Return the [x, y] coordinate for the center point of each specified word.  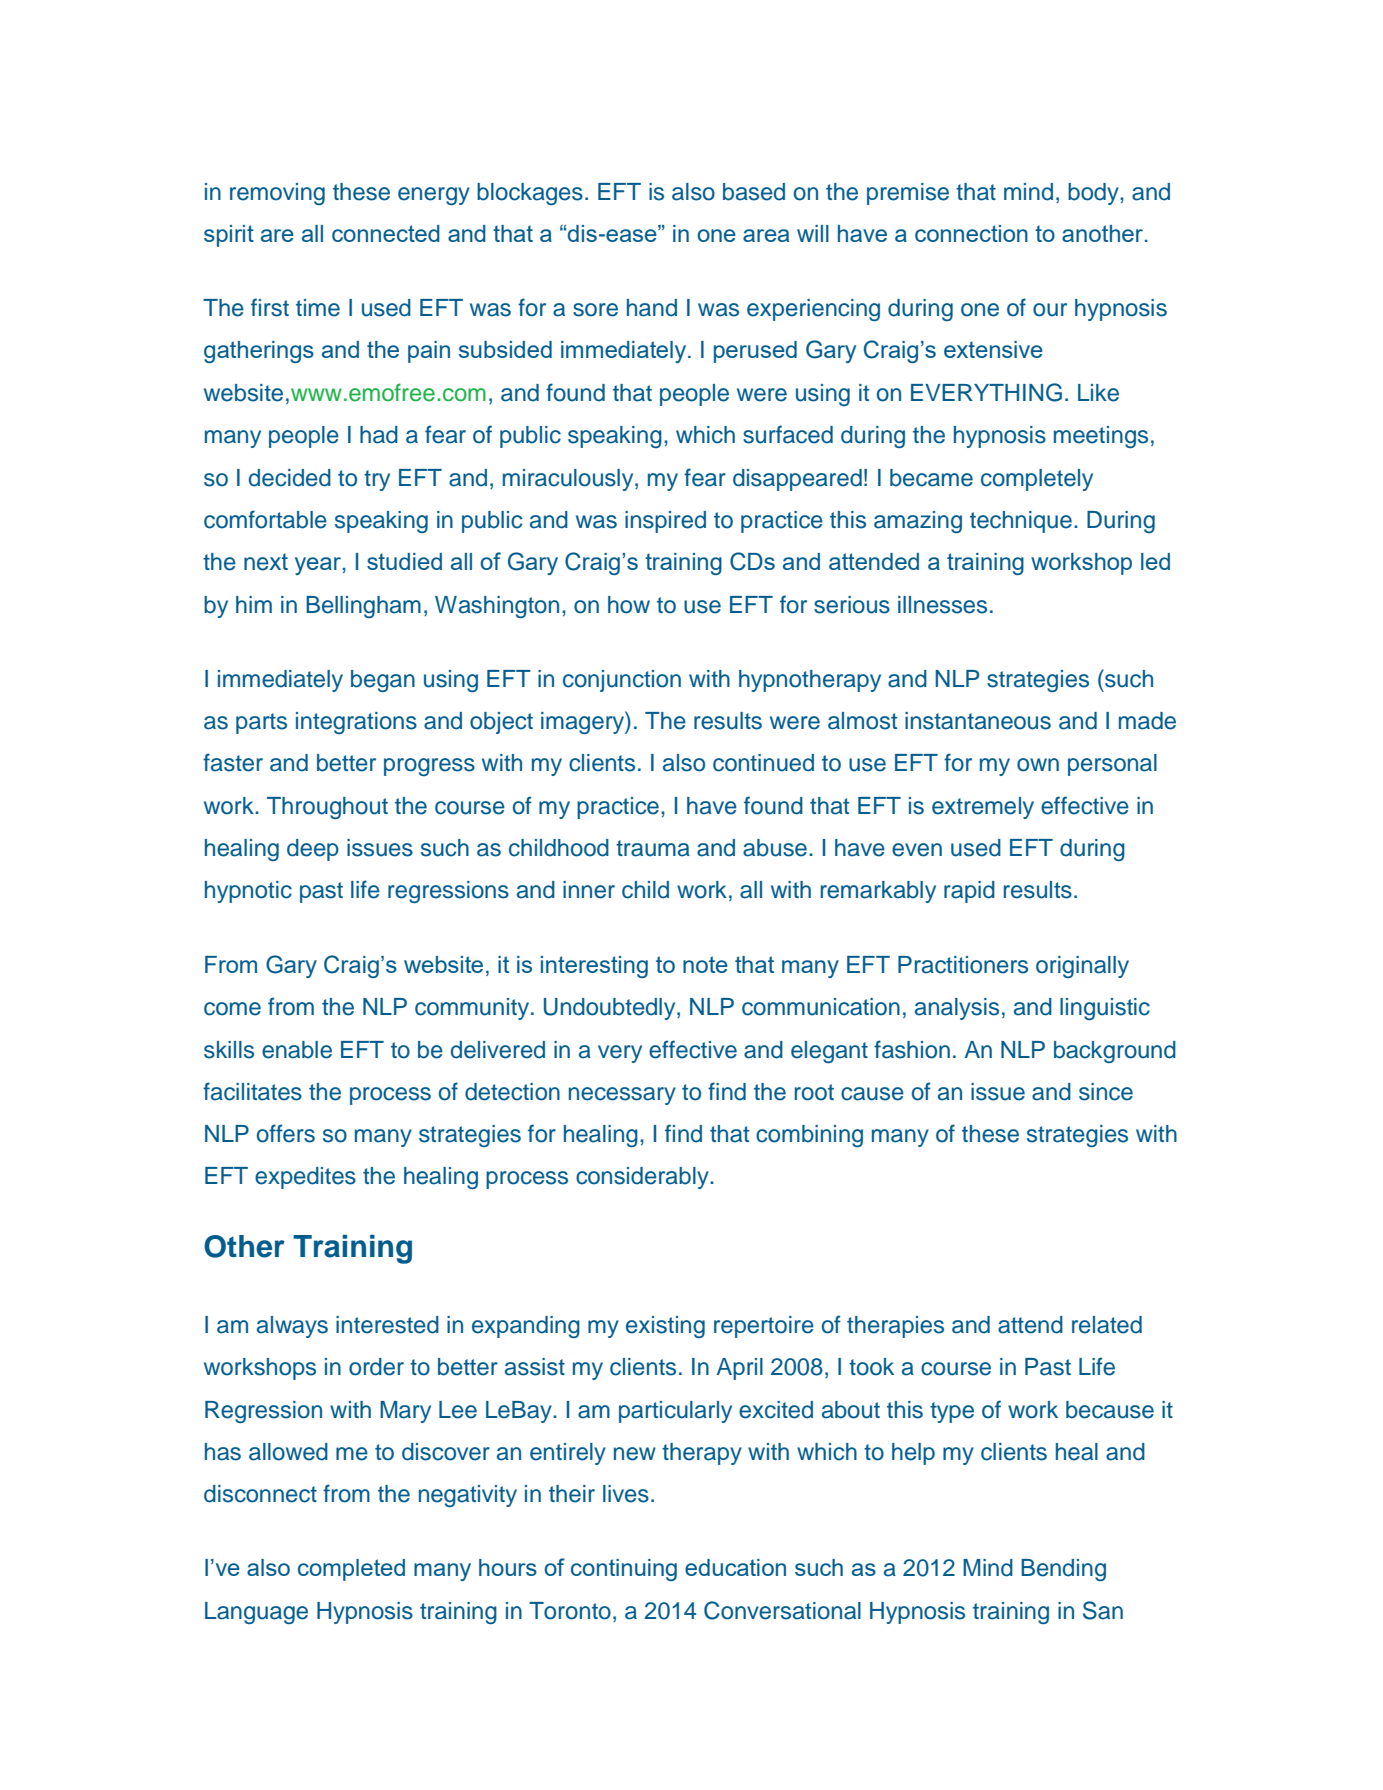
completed [351, 1570]
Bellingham [363, 607]
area [766, 235]
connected [386, 233]
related [1107, 1325]
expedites [305, 1178]
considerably [643, 1178]
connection [971, 233]
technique [1021, 522]
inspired [665, 522]
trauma [653, 848]
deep [313, 850]
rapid [969, 892]
